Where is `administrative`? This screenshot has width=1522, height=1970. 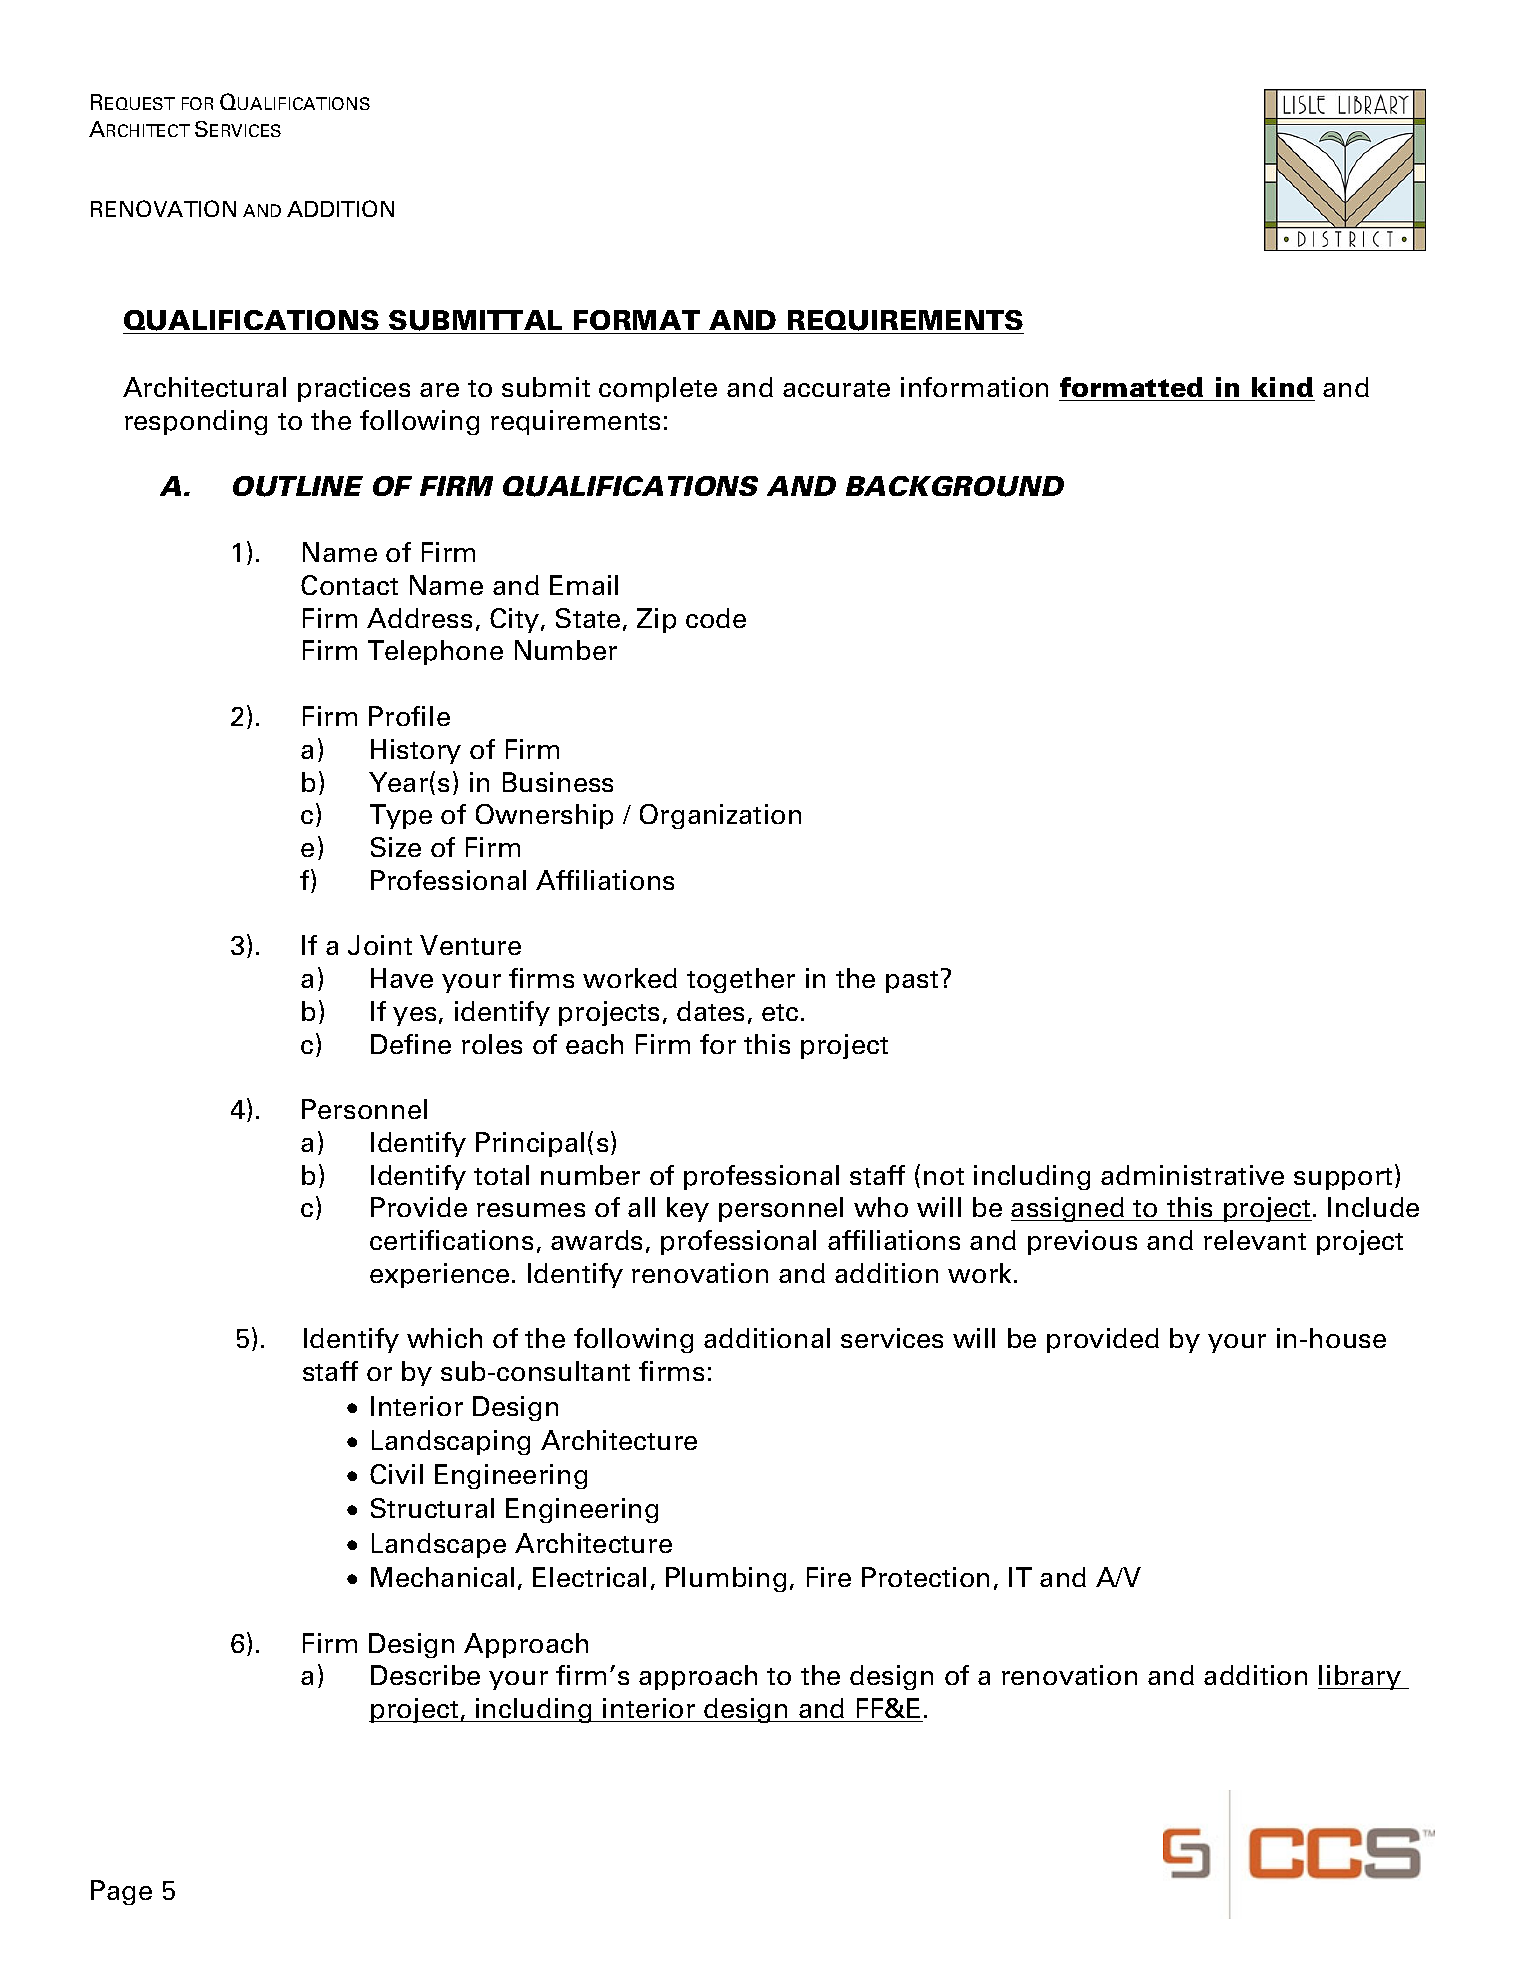
administrative is located at coordinates (1192, 1175).
